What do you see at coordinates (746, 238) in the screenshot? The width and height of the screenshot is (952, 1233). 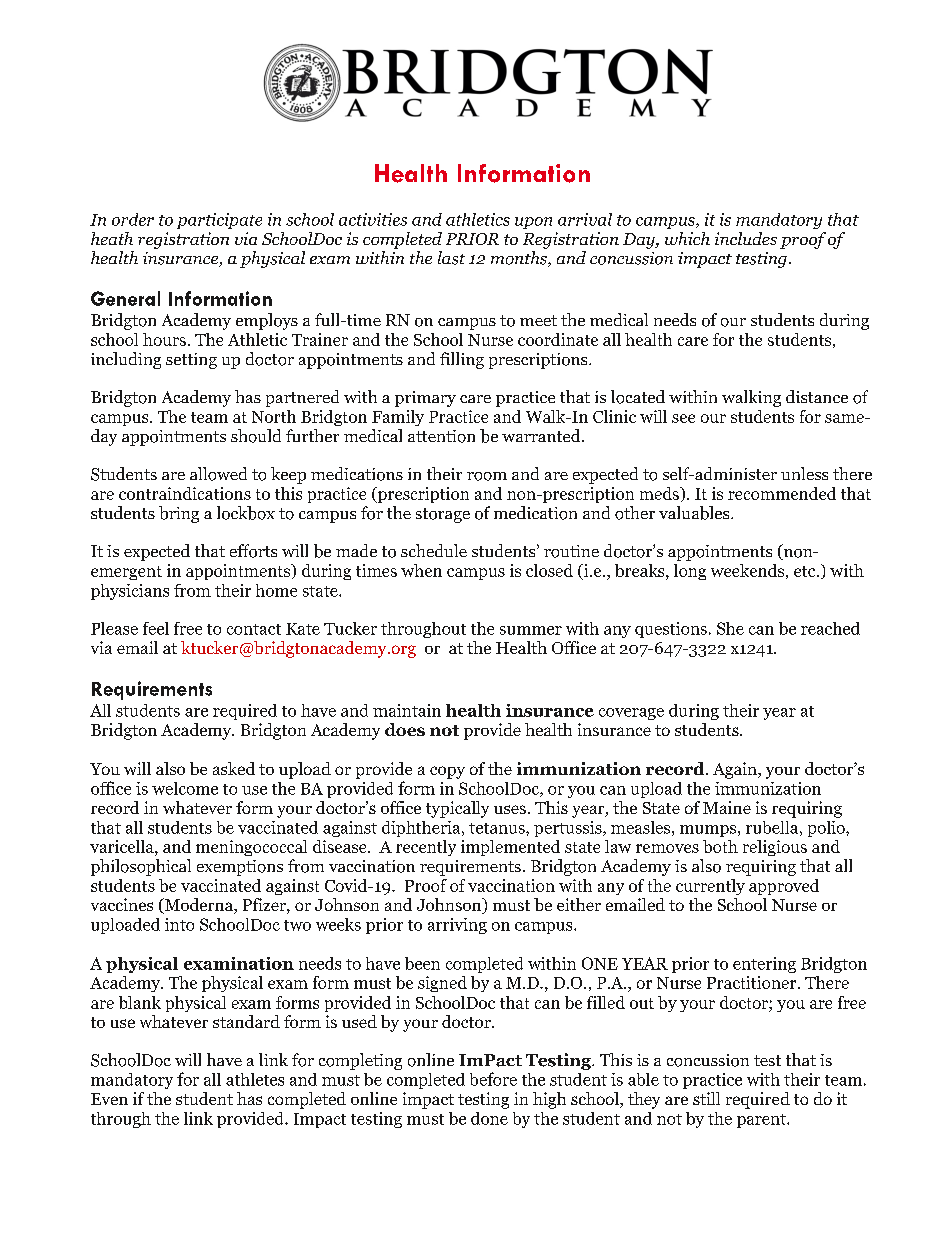 I see `includes` at bounding box center [746, 238].
